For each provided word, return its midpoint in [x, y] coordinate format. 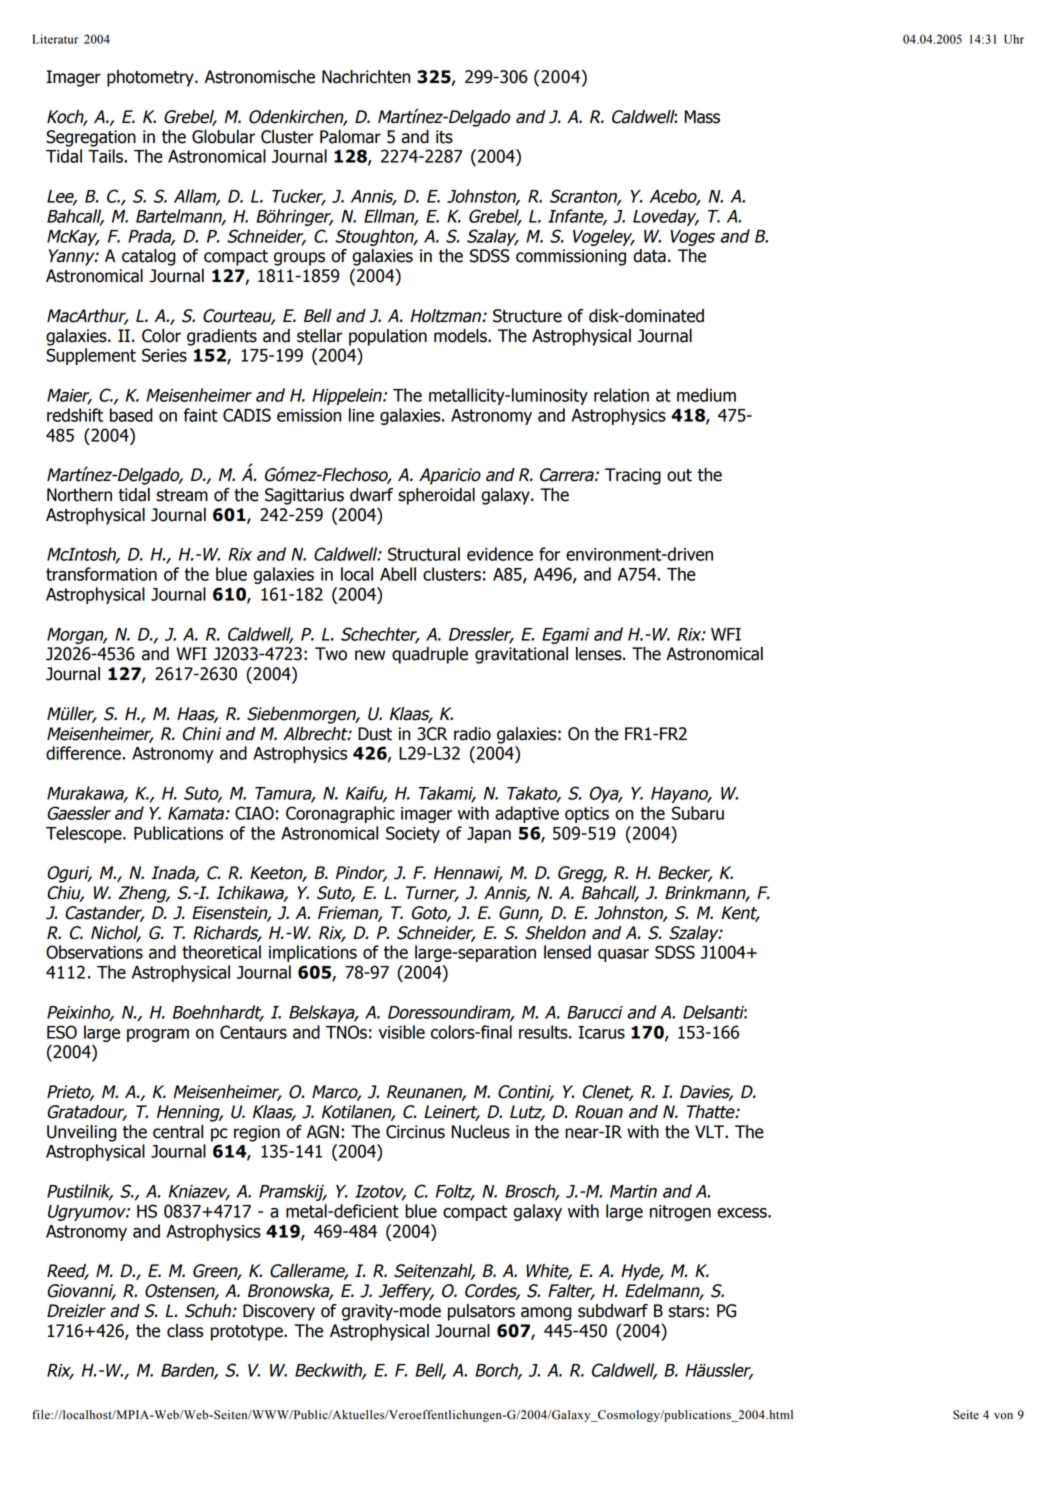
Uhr [1014, 39]
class [185, 1331]
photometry [151, 78]
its [444, 137]
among [546, 1314]
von [1003, 1416]
